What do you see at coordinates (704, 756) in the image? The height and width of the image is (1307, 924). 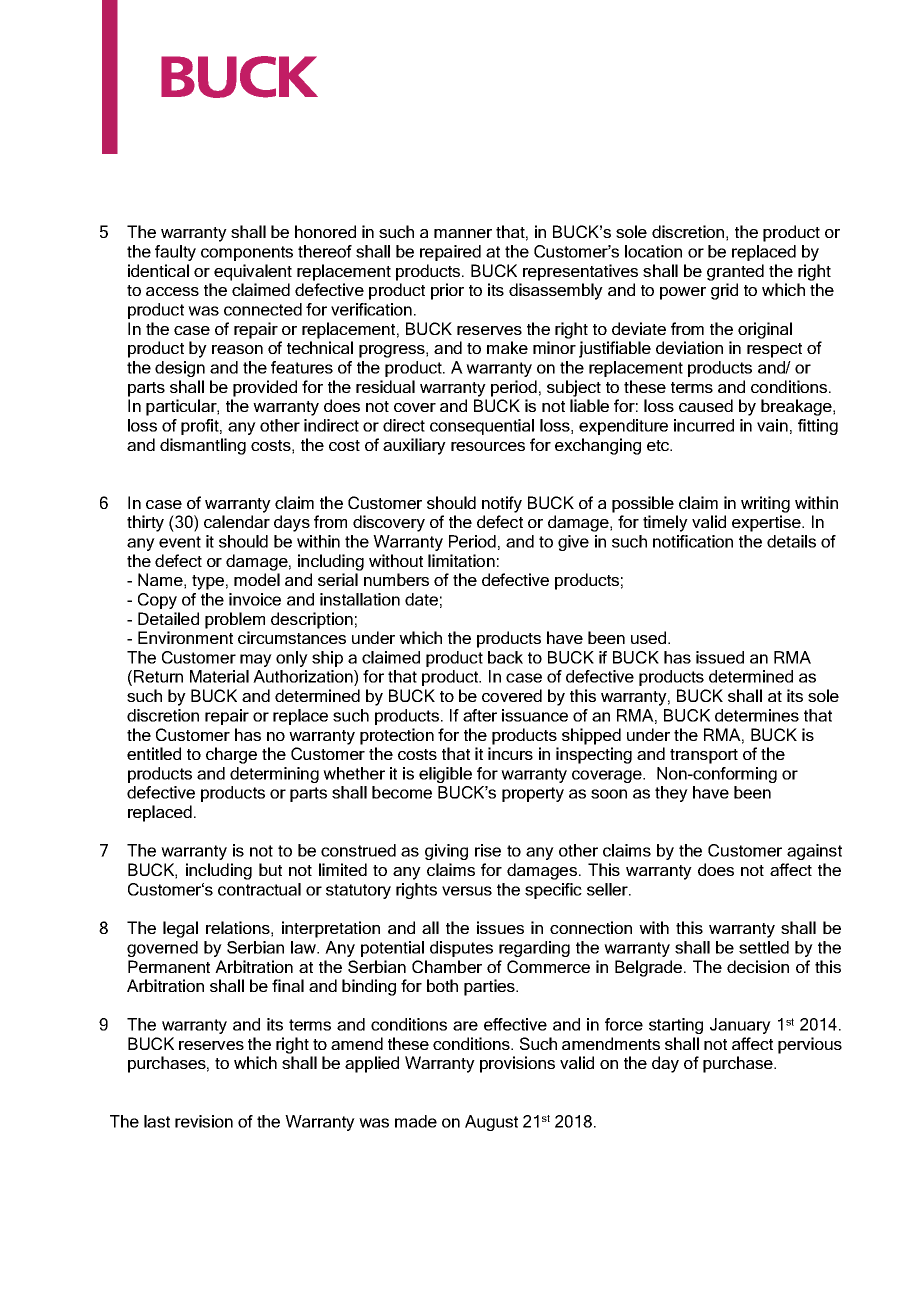 I see `transport` at bounding box center [704, 756].
